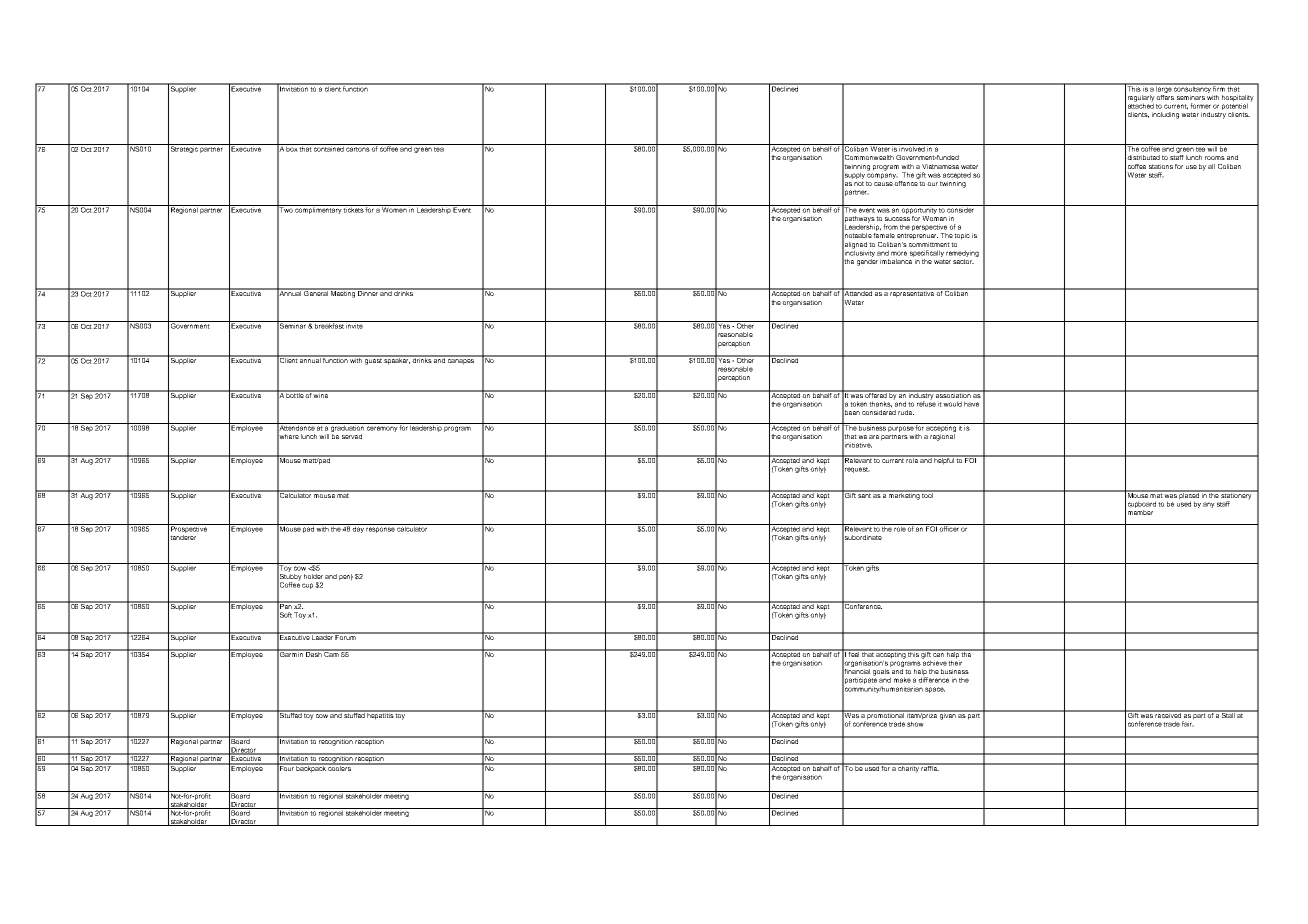 This image has width=1308, height=924. I want to click on involved, so click(912, 148).
